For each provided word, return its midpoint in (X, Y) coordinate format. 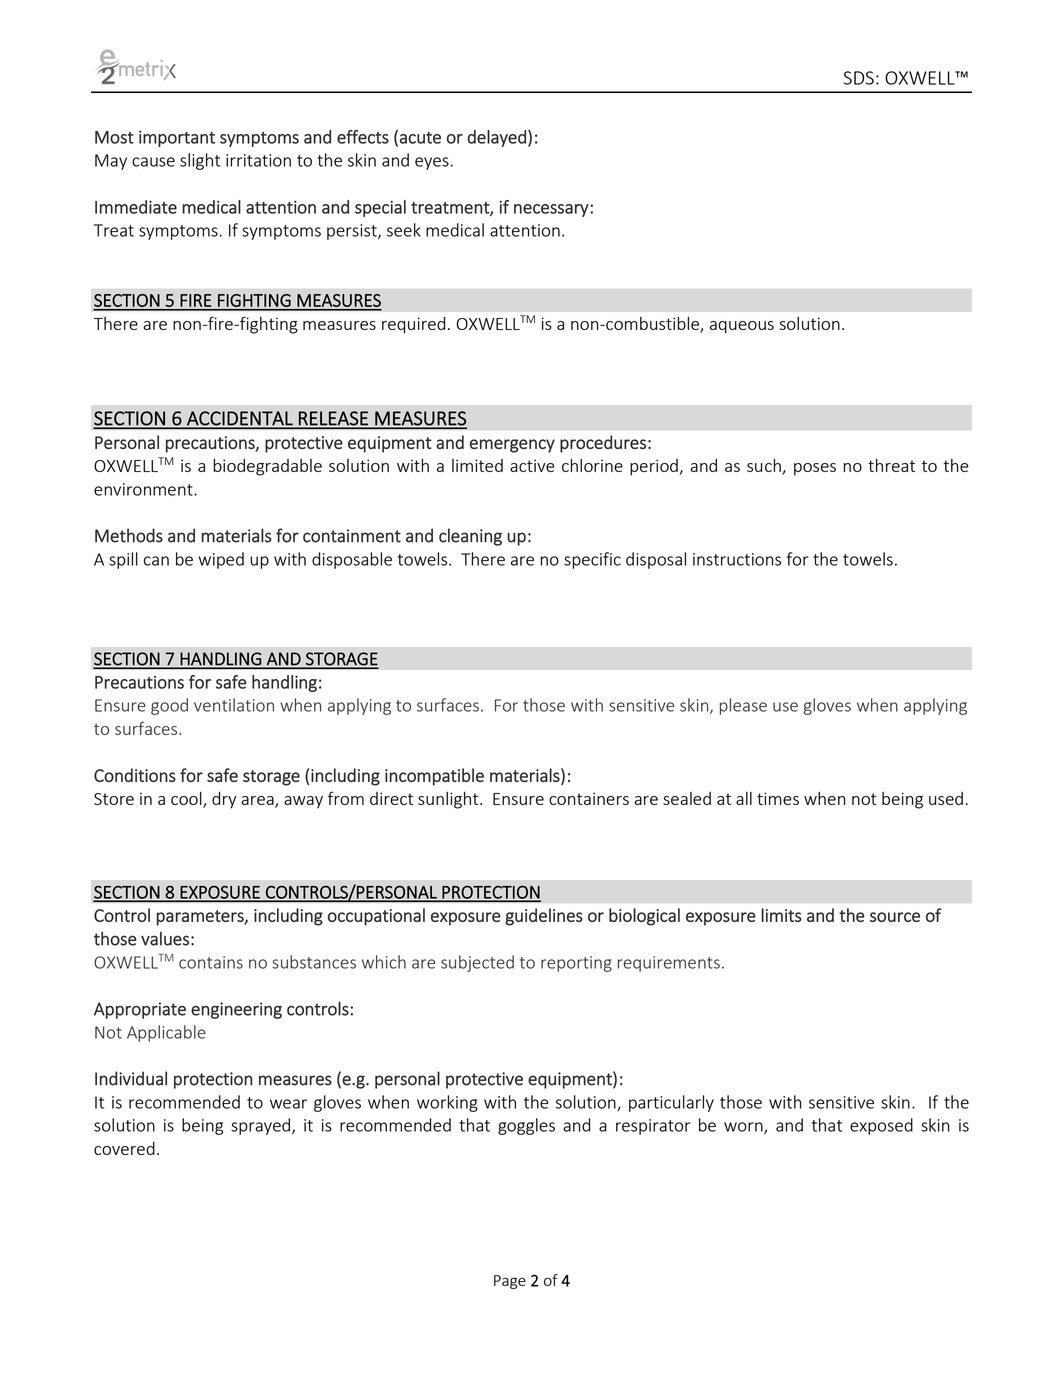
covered (124, 1148)
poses (815, 469)
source (895, 917)
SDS (859, 78)
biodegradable (267, 467)
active (532, 465)
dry (224, 800)
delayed (496, 138)
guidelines (544, 917)
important (177, 138)
